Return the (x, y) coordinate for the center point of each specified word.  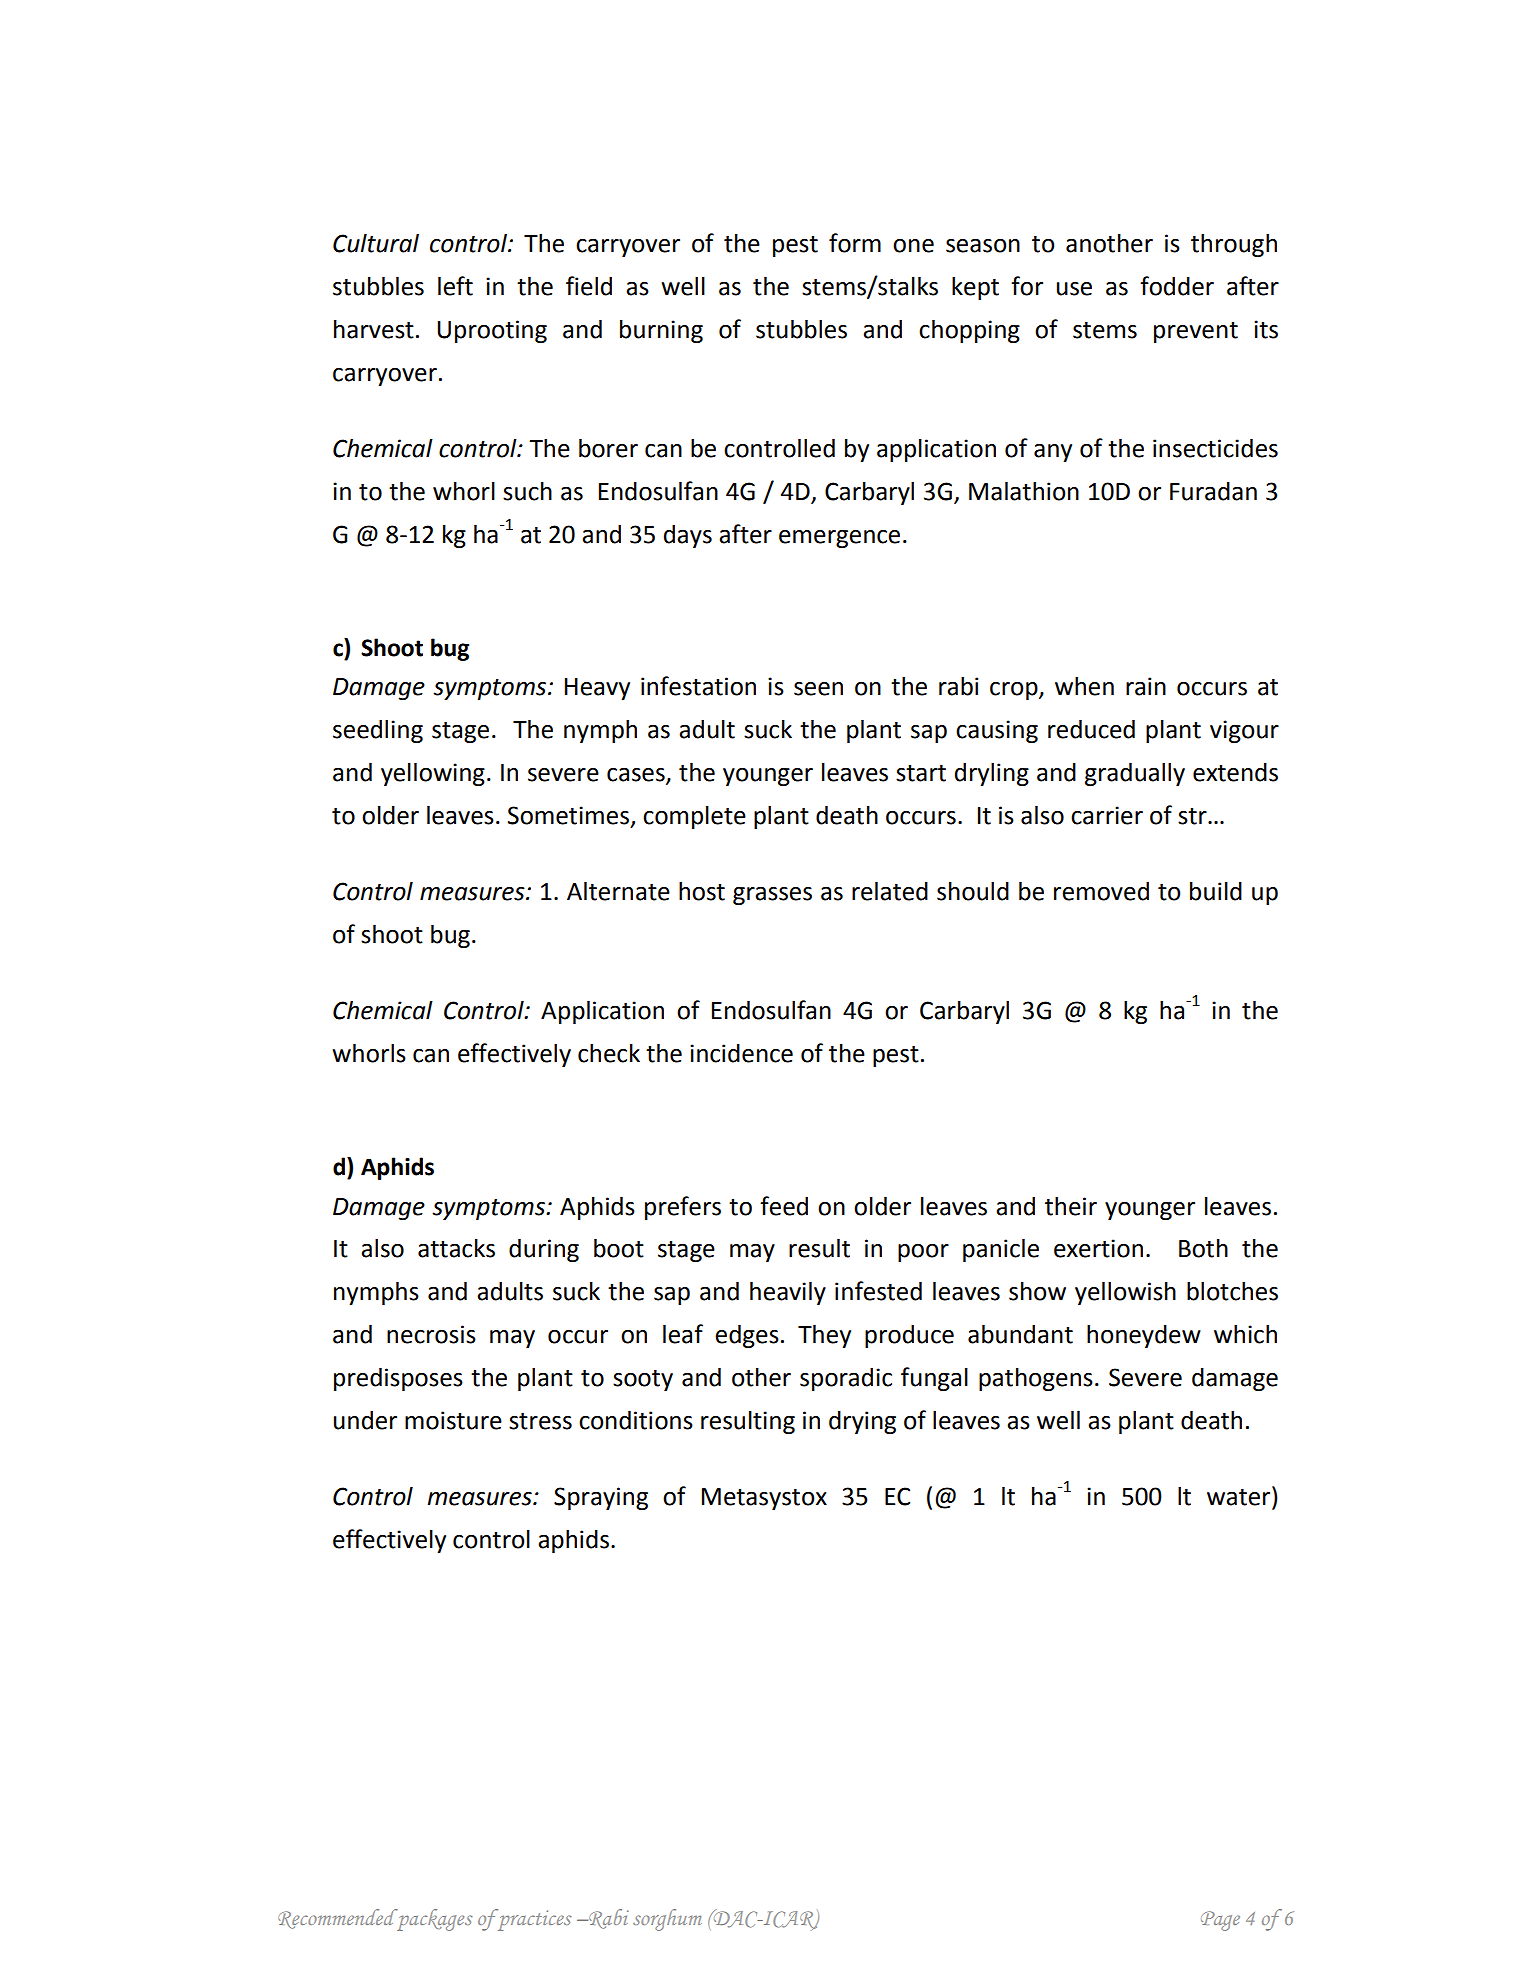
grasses (772, 896)
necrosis (431, 1334)
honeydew (1144, 1336)
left (455, 286)
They (824, 1336)
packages (433, 1920)
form (855, 243)
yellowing (433, 774)
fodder (1177, 286)
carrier (1107, 815)
